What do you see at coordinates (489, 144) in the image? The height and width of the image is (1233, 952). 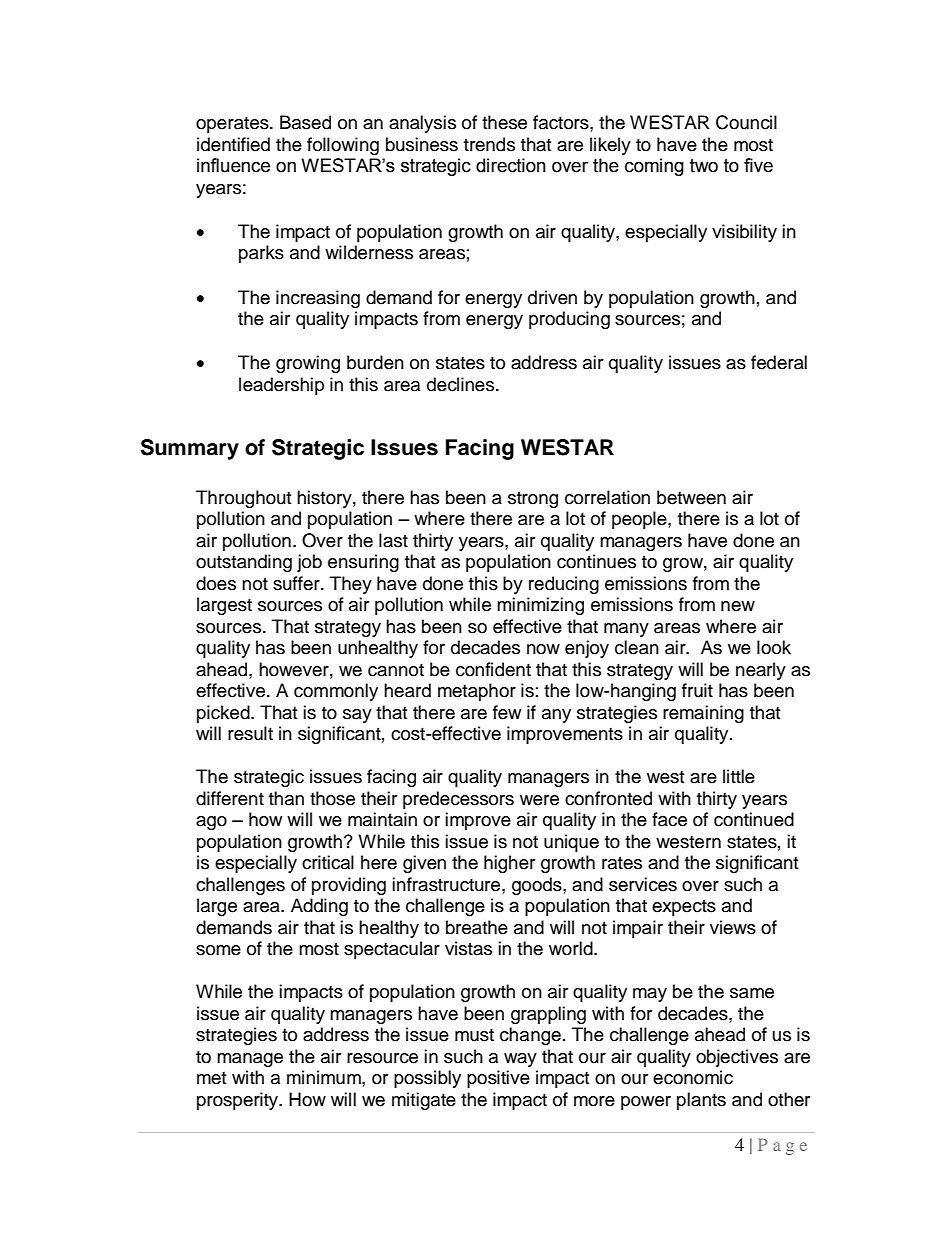 I see `trends` at bounding box center [489, 144].
